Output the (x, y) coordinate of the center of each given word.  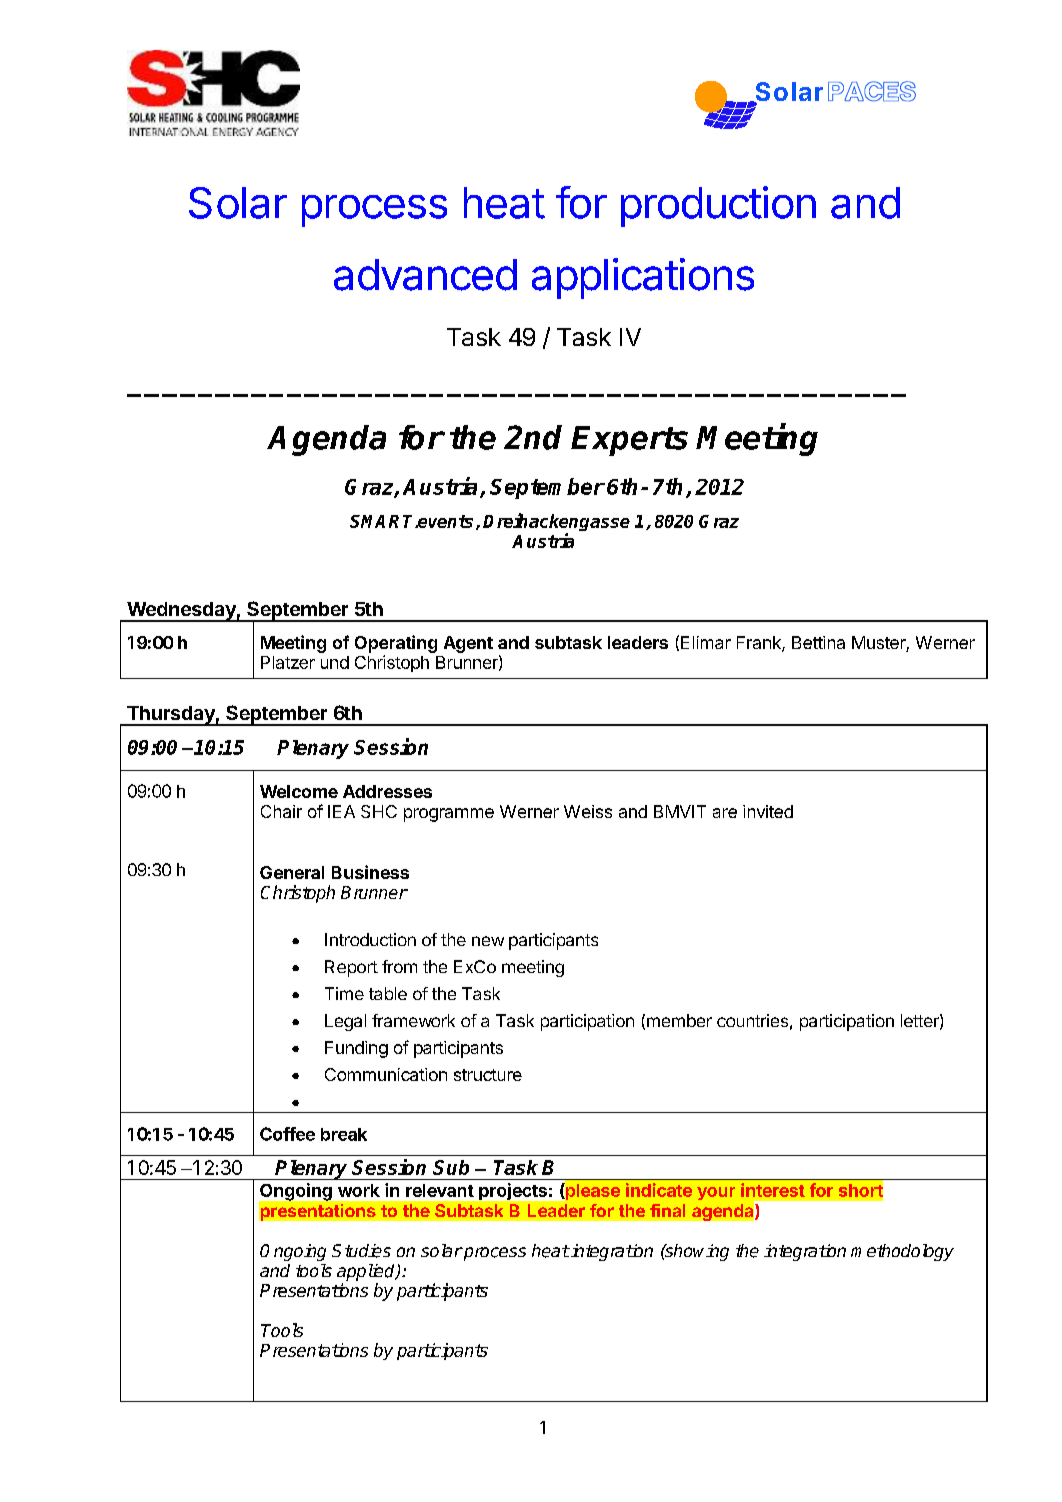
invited (768, 811)
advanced (425, 275)
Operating (396, 644)
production (718, 206)
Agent (468, 644)
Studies (361, 1251)
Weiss (588, 811)
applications (643, 278)
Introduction (370, 939)
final (667, 1210)
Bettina (818, 642)
